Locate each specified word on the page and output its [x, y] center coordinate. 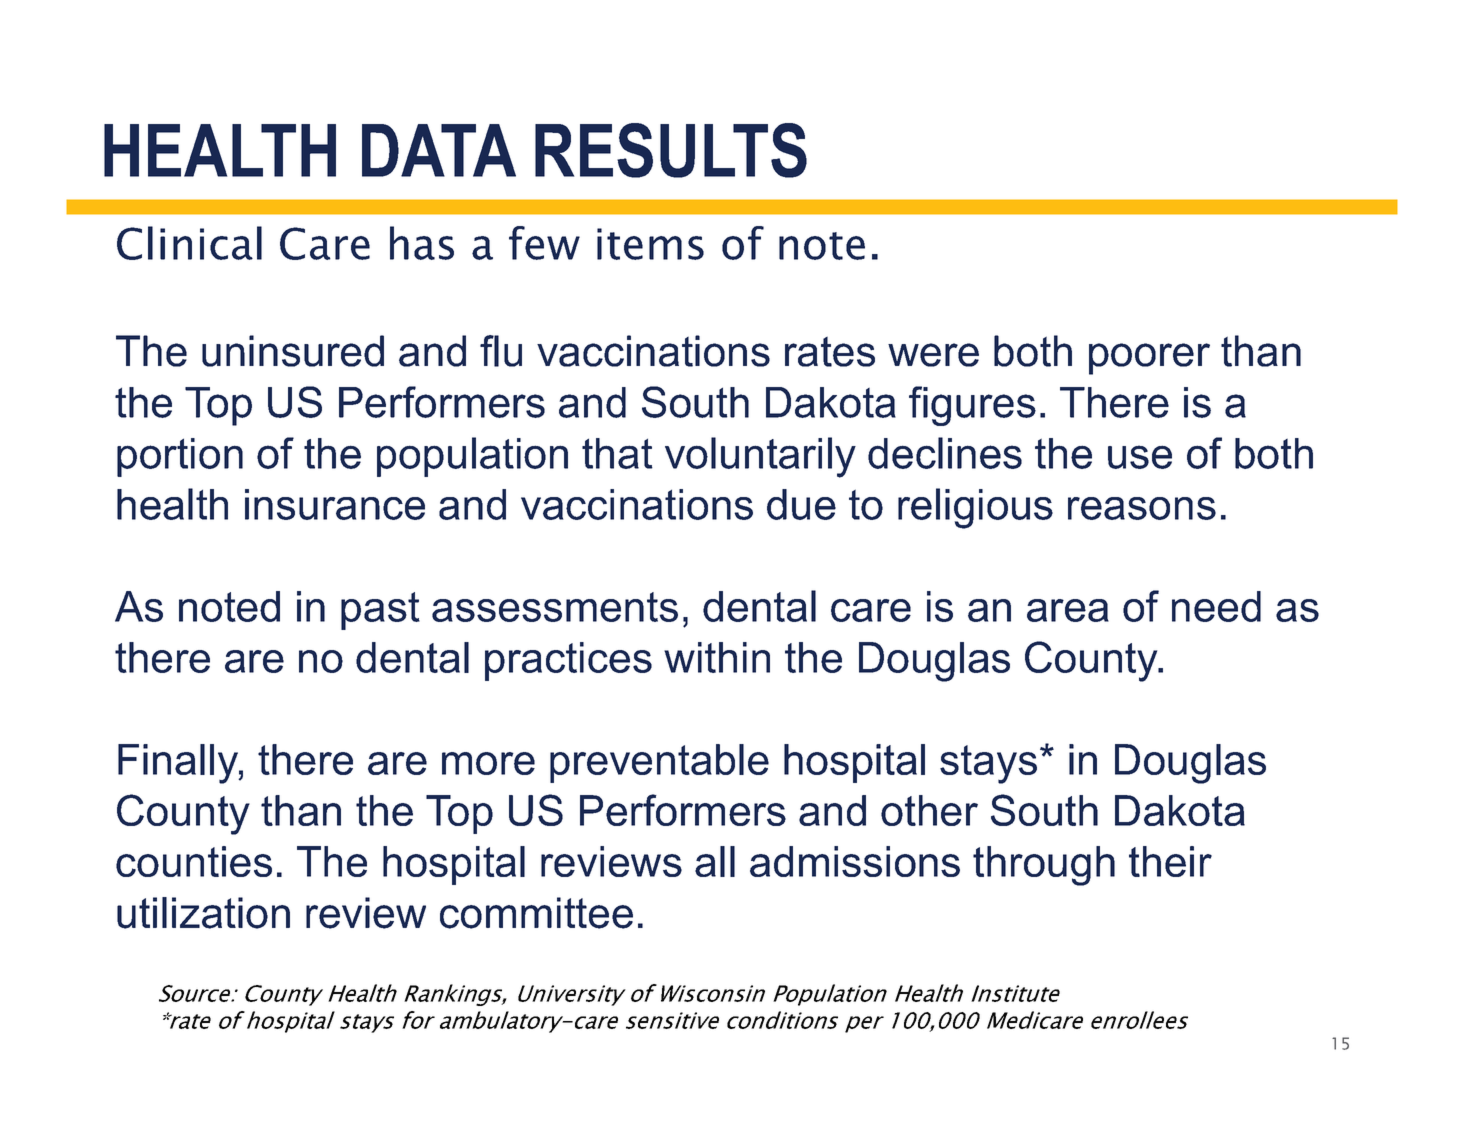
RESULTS [671, 150]
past [380, 611]
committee [536, 913]
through [1044, 866]
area [1068, 610]
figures [972, 406]
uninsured [293, 351]
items [650, 244]
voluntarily [760, 457]
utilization [203, 913]
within [717, 657]
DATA [439, 150]
